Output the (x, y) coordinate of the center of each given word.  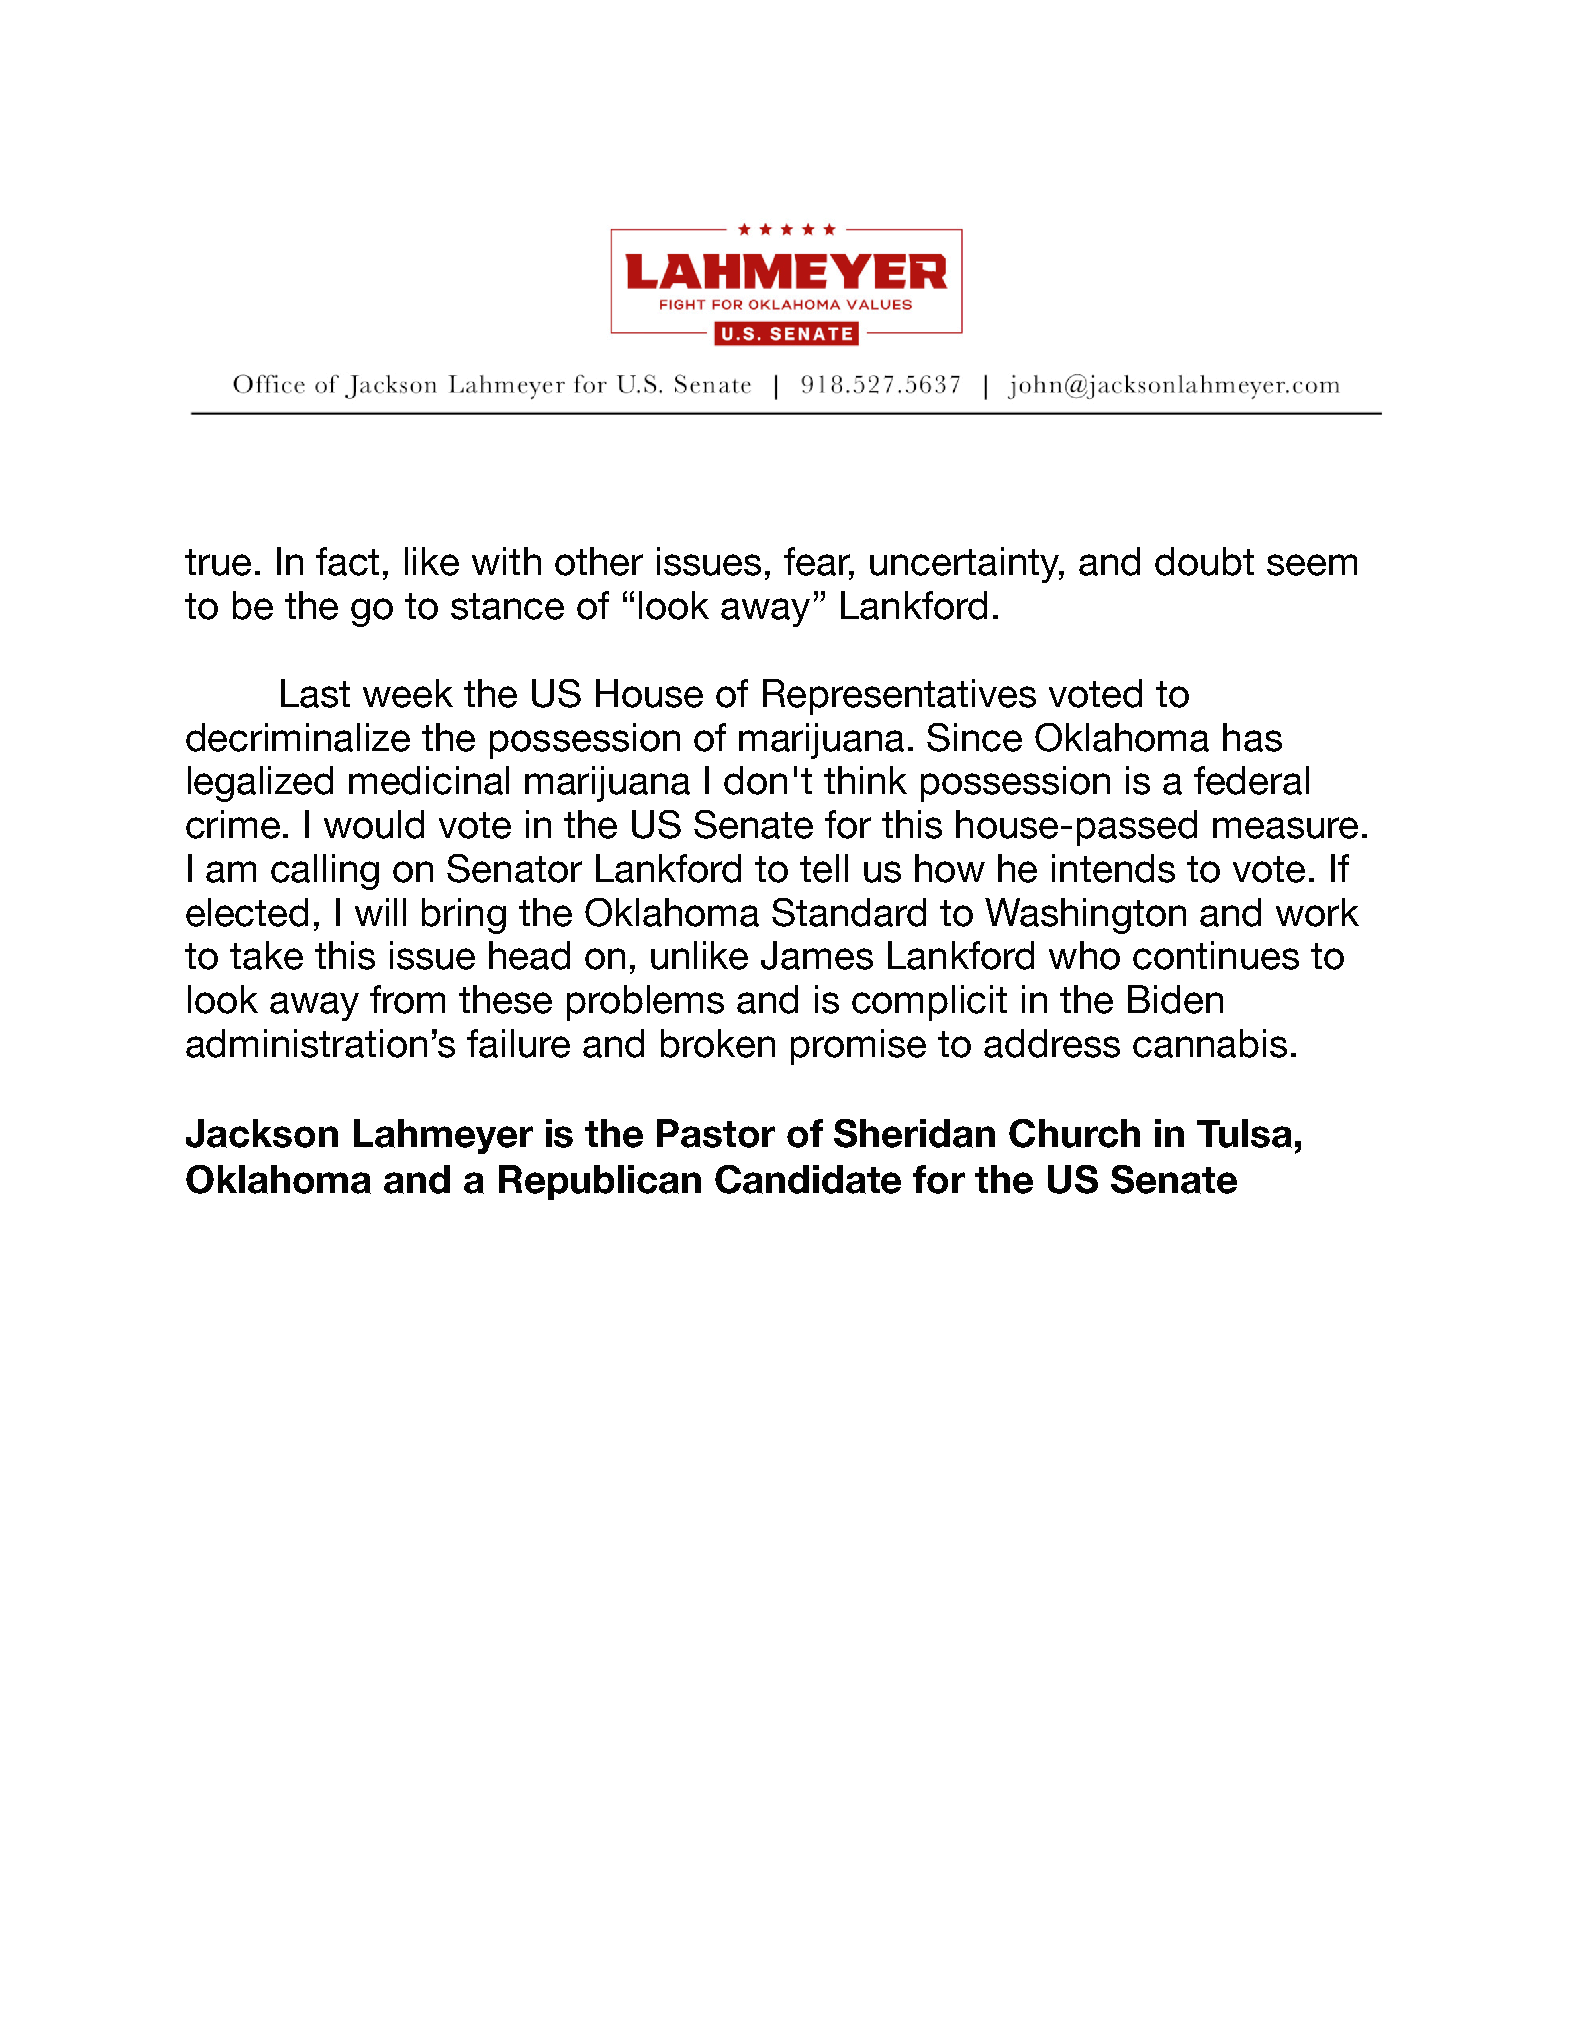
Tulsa (1244, 1133)
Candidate (808, 1179)
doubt (1204, 561)
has (1252, 737)
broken (718, 1043)
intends (1113, 868)
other (599, 561)
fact (347, 561)
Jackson (262, 1133)
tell (824, 868)
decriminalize (298, 737)
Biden (1175, 999)
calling (325, 872)
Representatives (899, 697)
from (407, 999)
